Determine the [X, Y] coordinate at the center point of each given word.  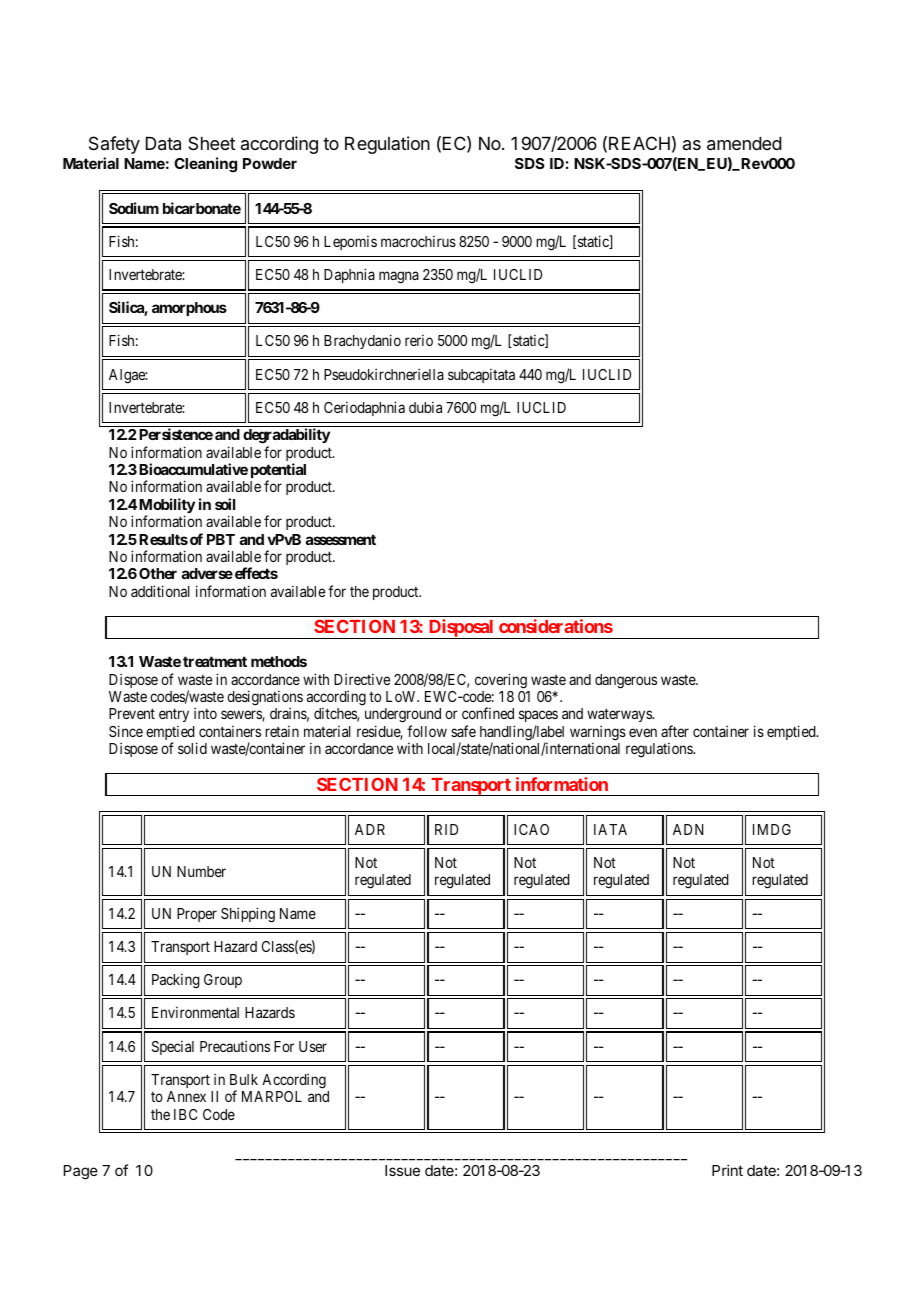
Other [158, 573]
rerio [419, 340]
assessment [341, 539]
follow [427, 731]
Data [163, 144]
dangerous [626, 681]
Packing [176, 981]
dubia [425, 407]
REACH [639, 143]
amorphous [189, 309]
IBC [185, 1114]
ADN [688, 829]
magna [399, 277]
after [675, 731]
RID [446, 829]
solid [192, 748]
